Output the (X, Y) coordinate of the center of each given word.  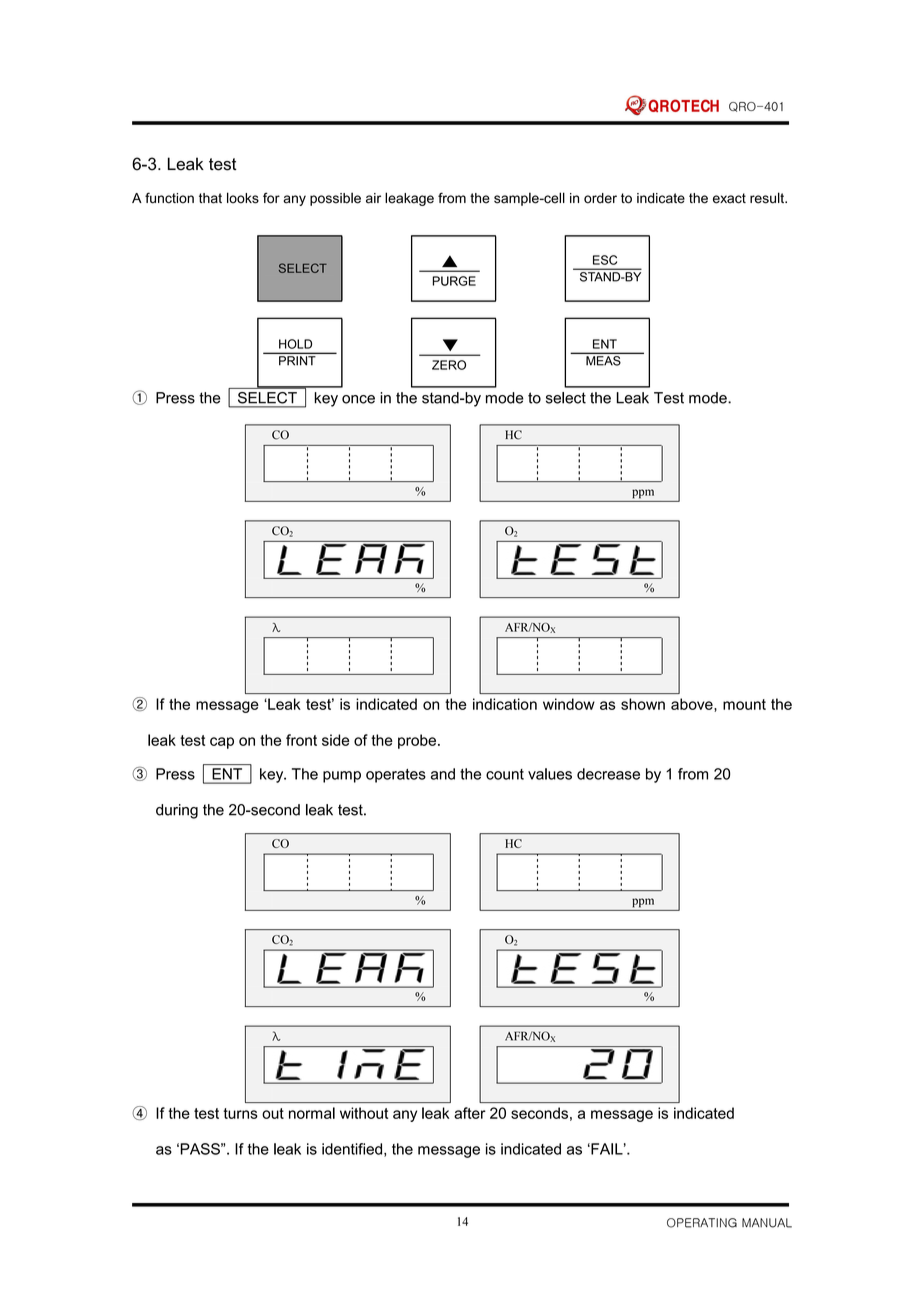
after (470, 1113)
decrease (608, 774)
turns (240, 1113)
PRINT (297, 360)
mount (744, 704)
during (177, 811)
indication (505, 704)
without (364, 1113)
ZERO (449, 365)
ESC (605, 260)
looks (243, 198)
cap (222, 743)
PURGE (454, 281)
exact (729, 198)
